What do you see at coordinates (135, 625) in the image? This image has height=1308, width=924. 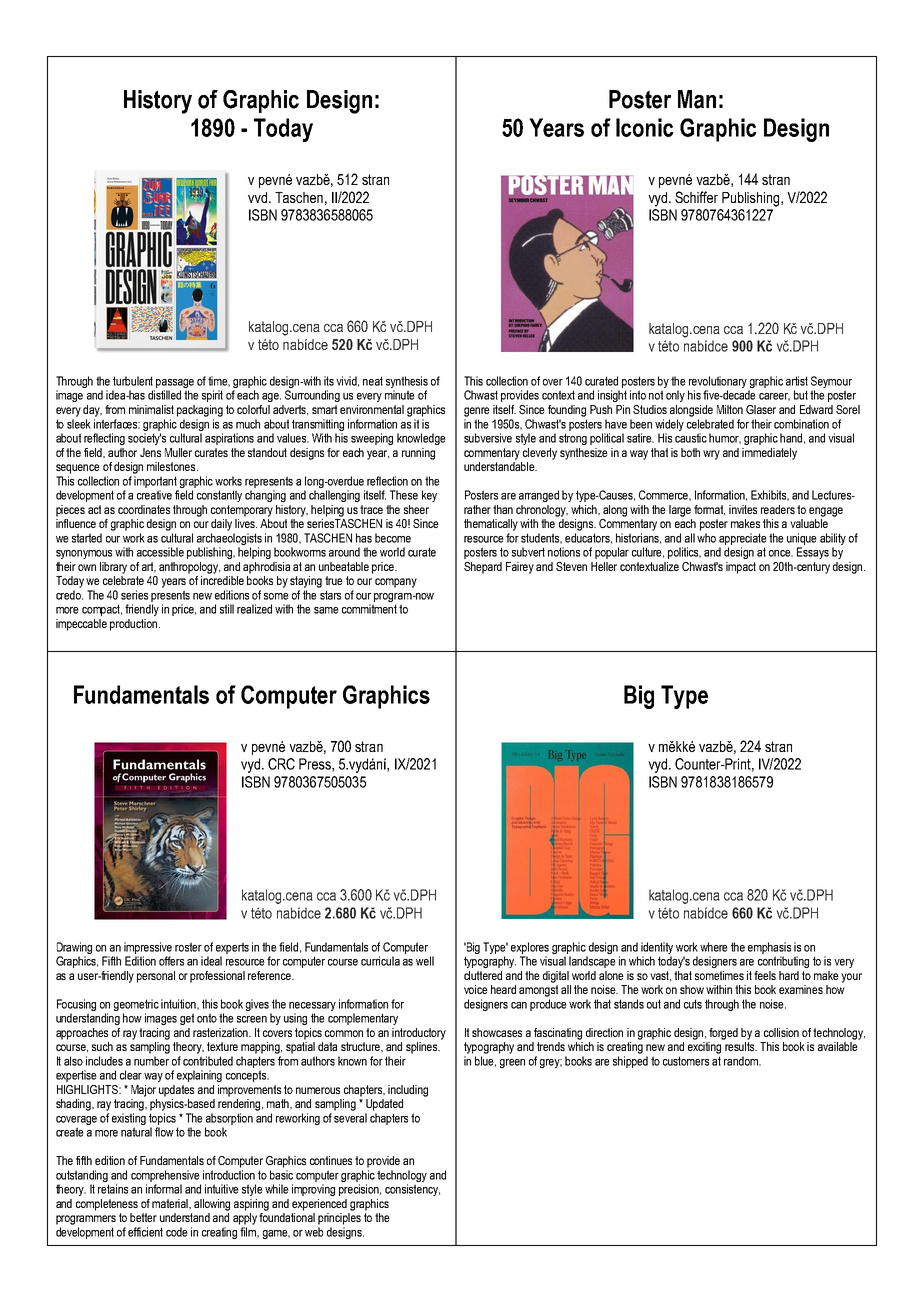 I see `production` at bounding box center [135, 625].
